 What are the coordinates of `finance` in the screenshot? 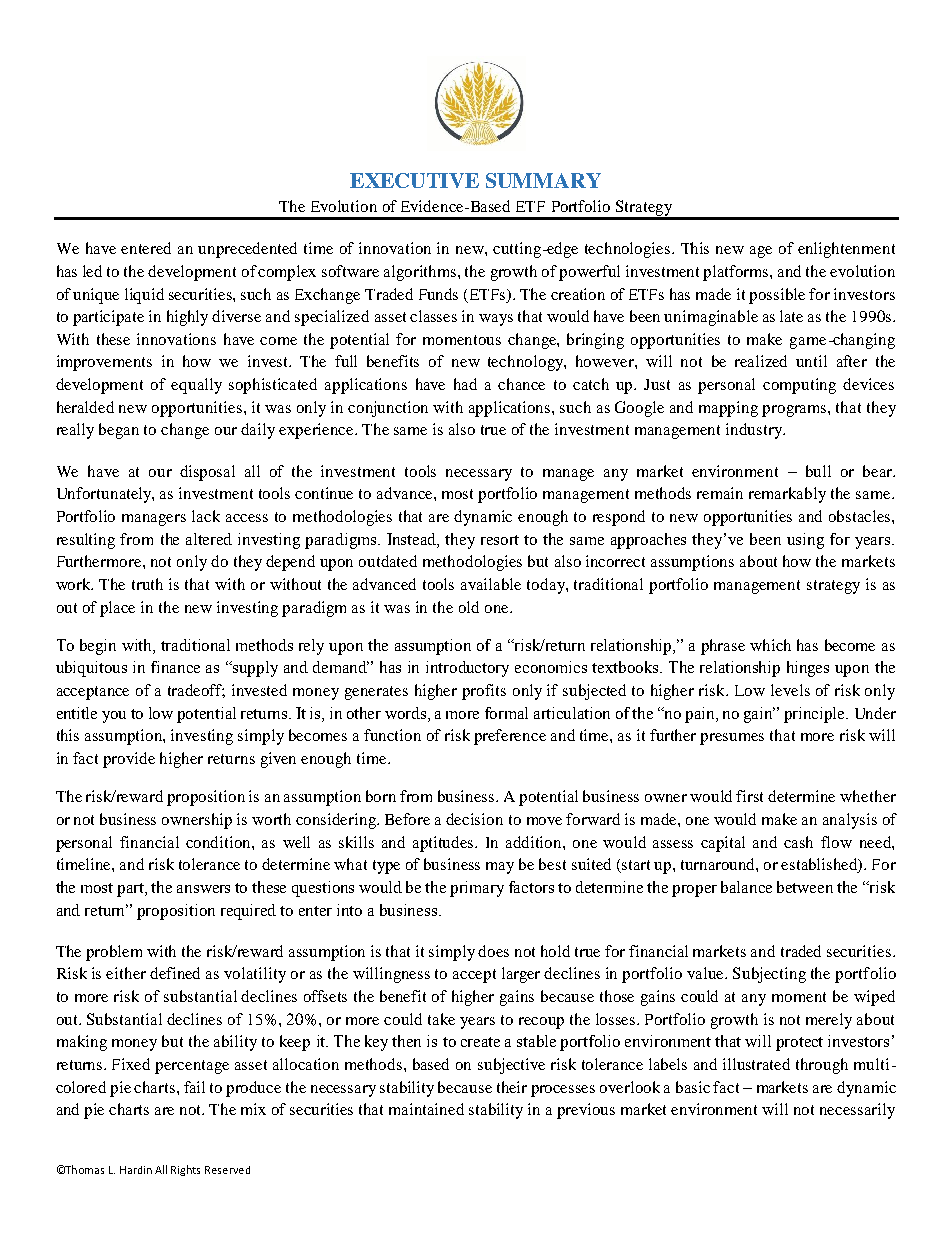 It's located at (175, 667).
